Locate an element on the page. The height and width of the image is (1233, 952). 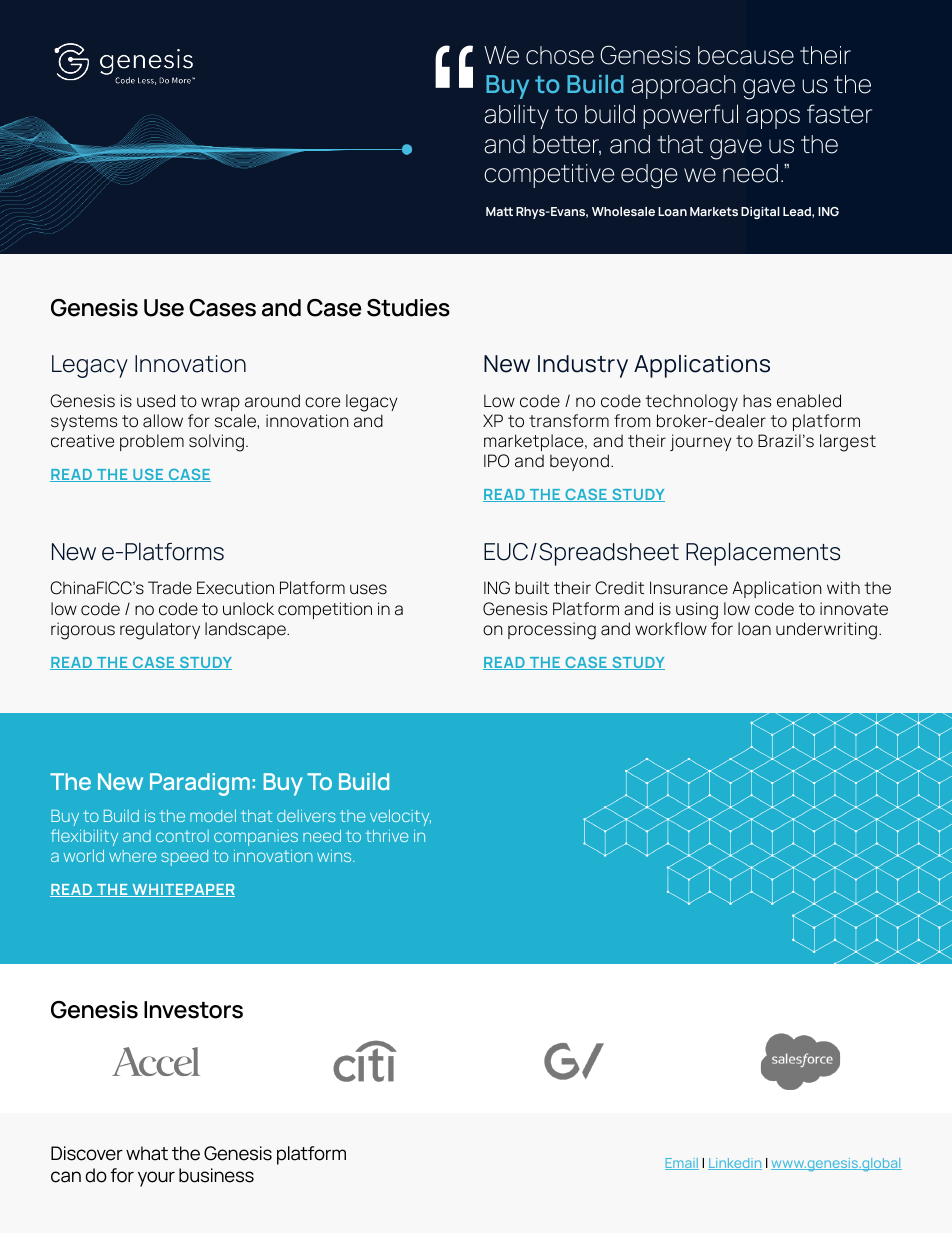
regulatory is located at coordinates (160, 631).
